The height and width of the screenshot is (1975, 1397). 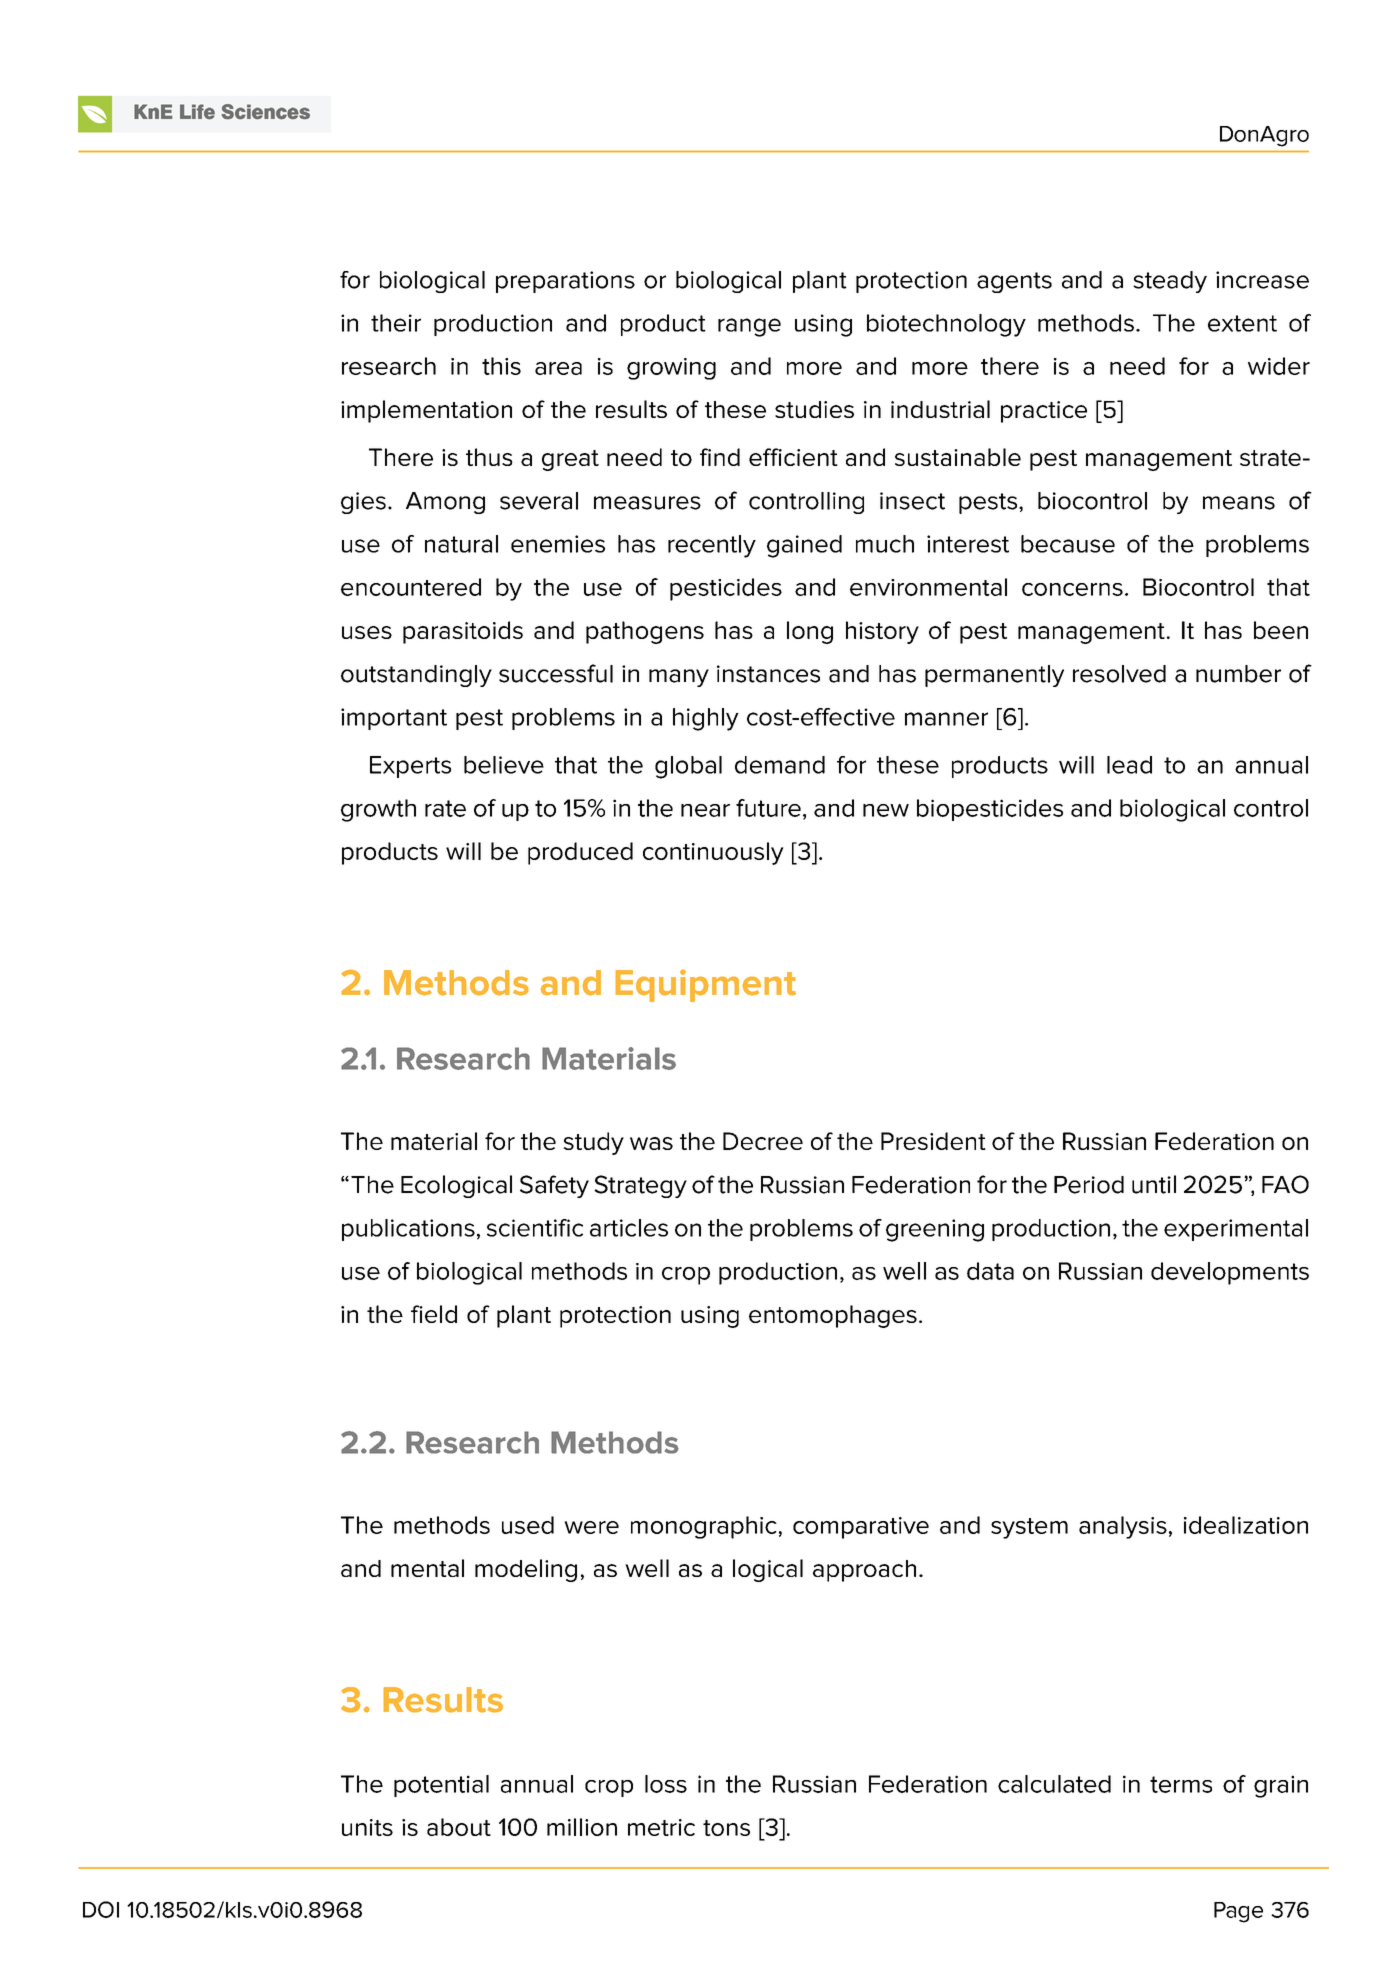 What do you see at coordinates (629, 1228) in the screenshot?
I see `articles` at bounding box center [629, 1228].
